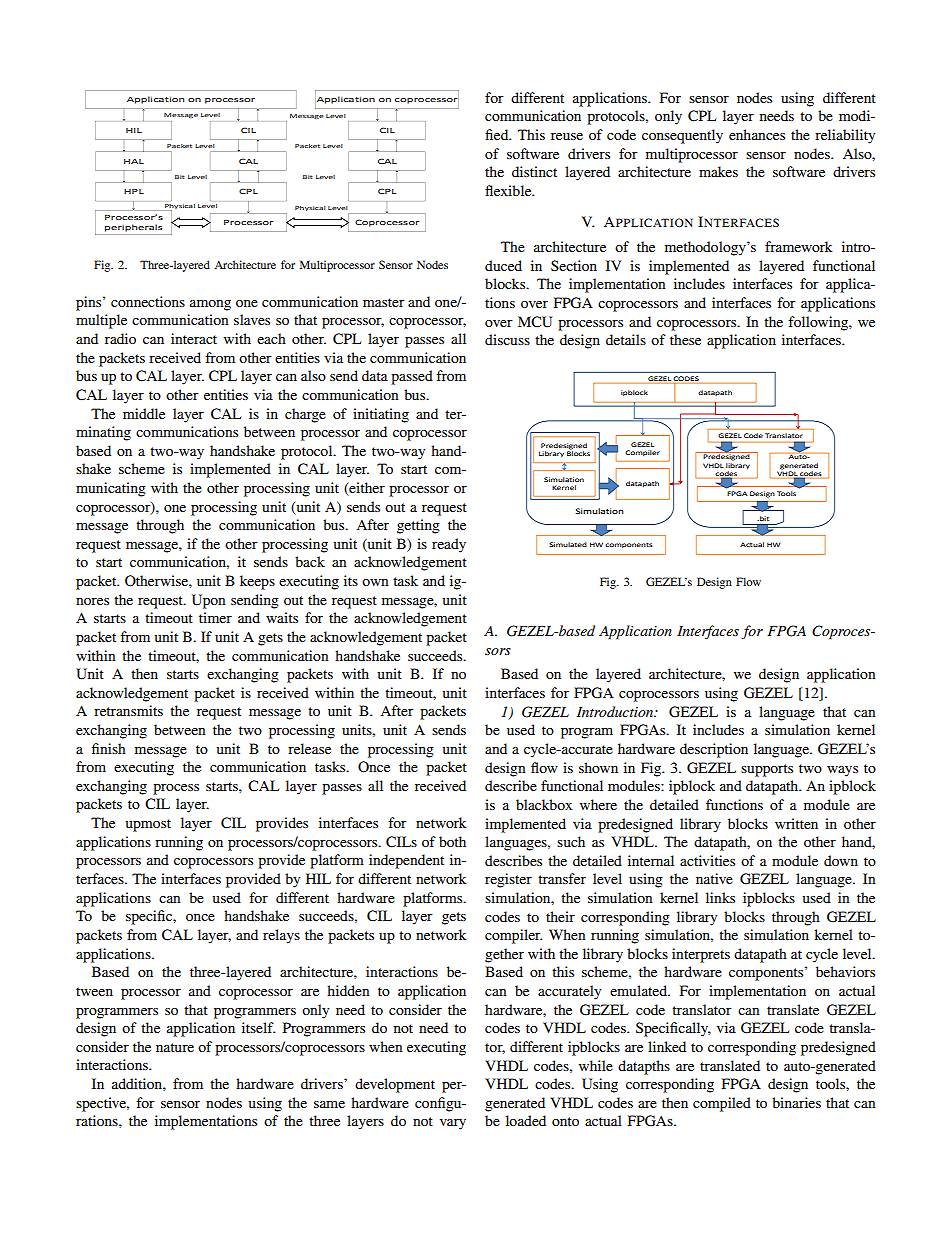  Describe the element at coordinates (714, 750) in the screenshot. I see `description` at that location.
